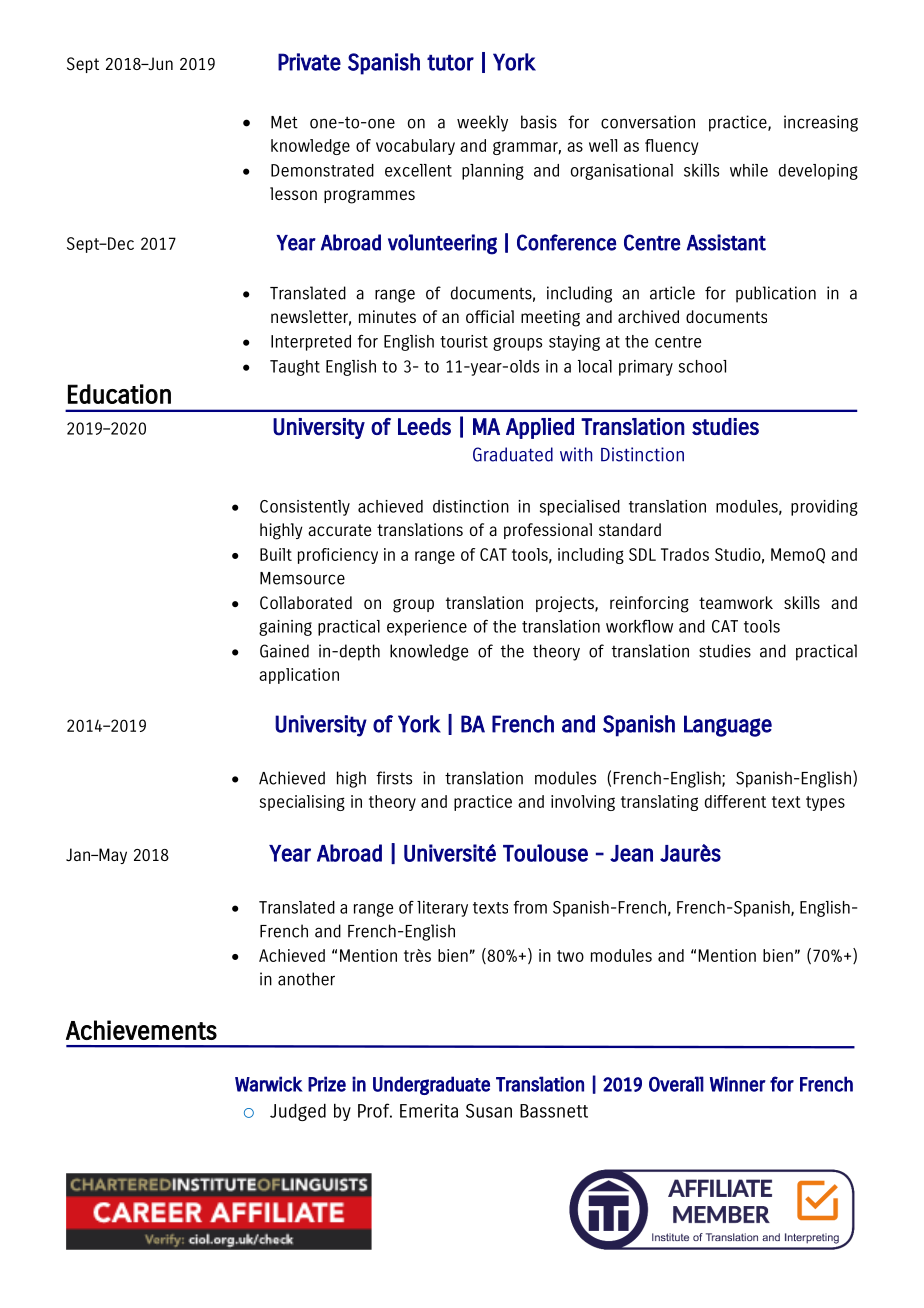 The width and height of the screenshot is (924, 1308). What do you see at coordinates (821, 123) in the screenshot?
I see `increasing` at bounding box center [821, 123].
